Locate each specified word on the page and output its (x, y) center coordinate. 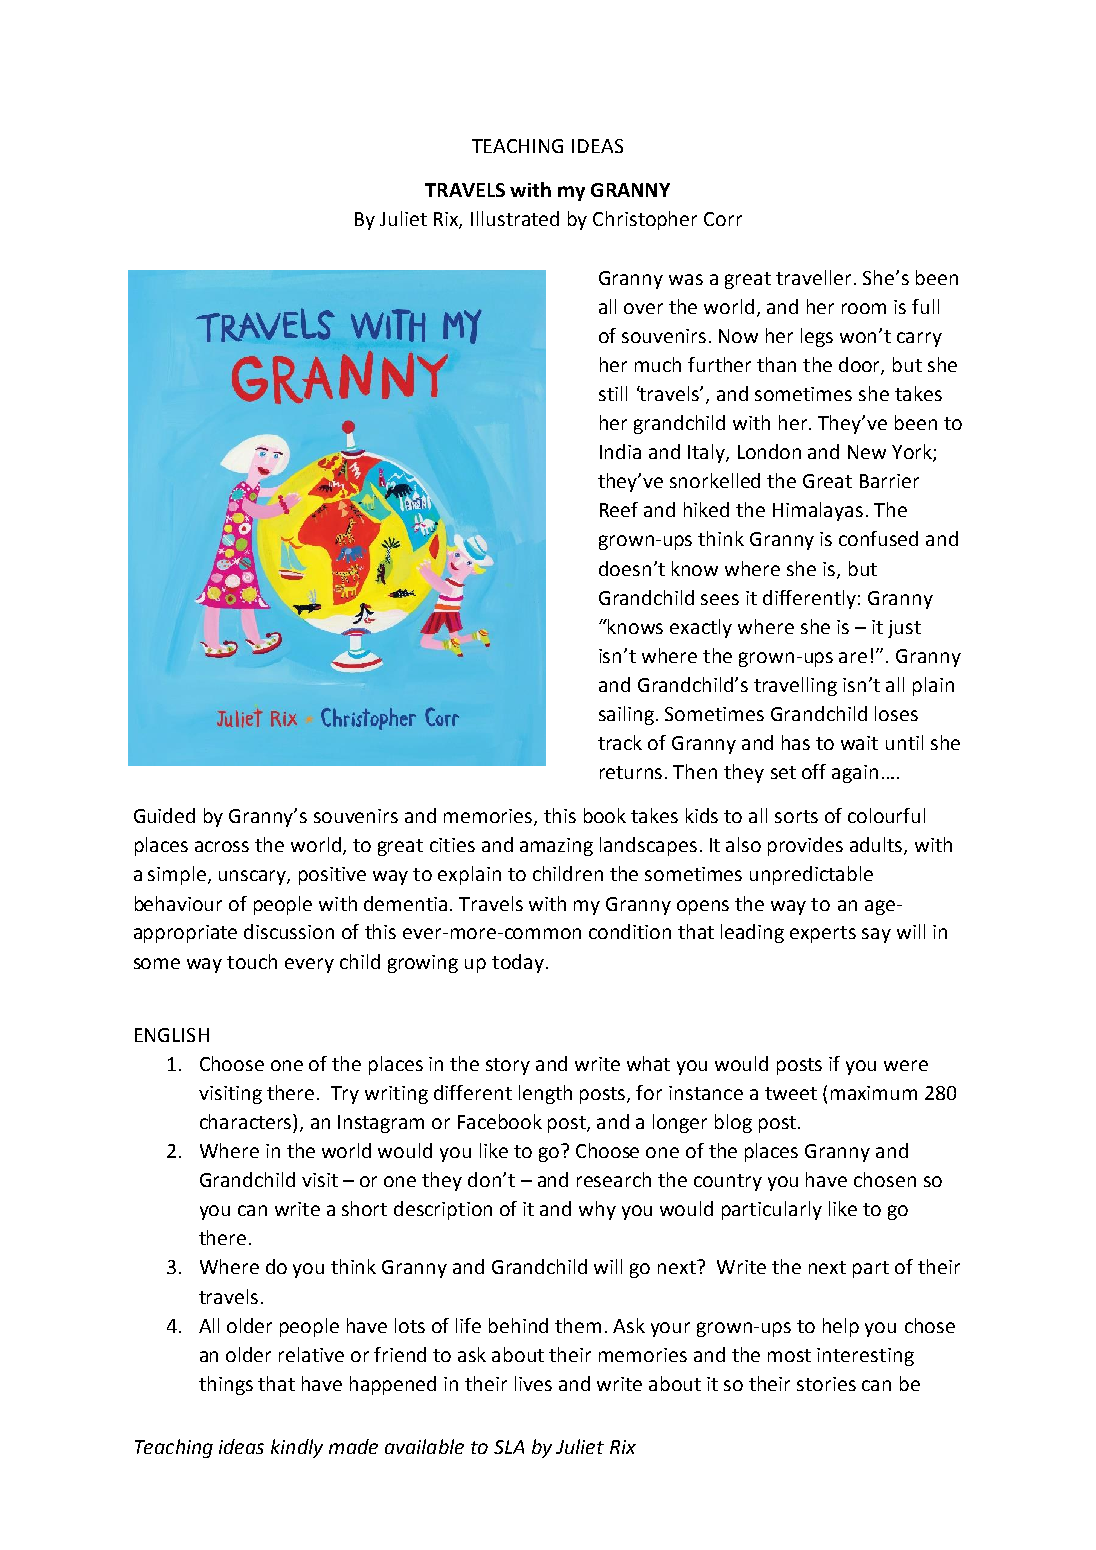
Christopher (645, 220)
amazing (556, 847)
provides (805, 846)
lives (533, 1383)
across (222, 846)
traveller (813, 277)
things (226, 1385)
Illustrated (515, 218)
